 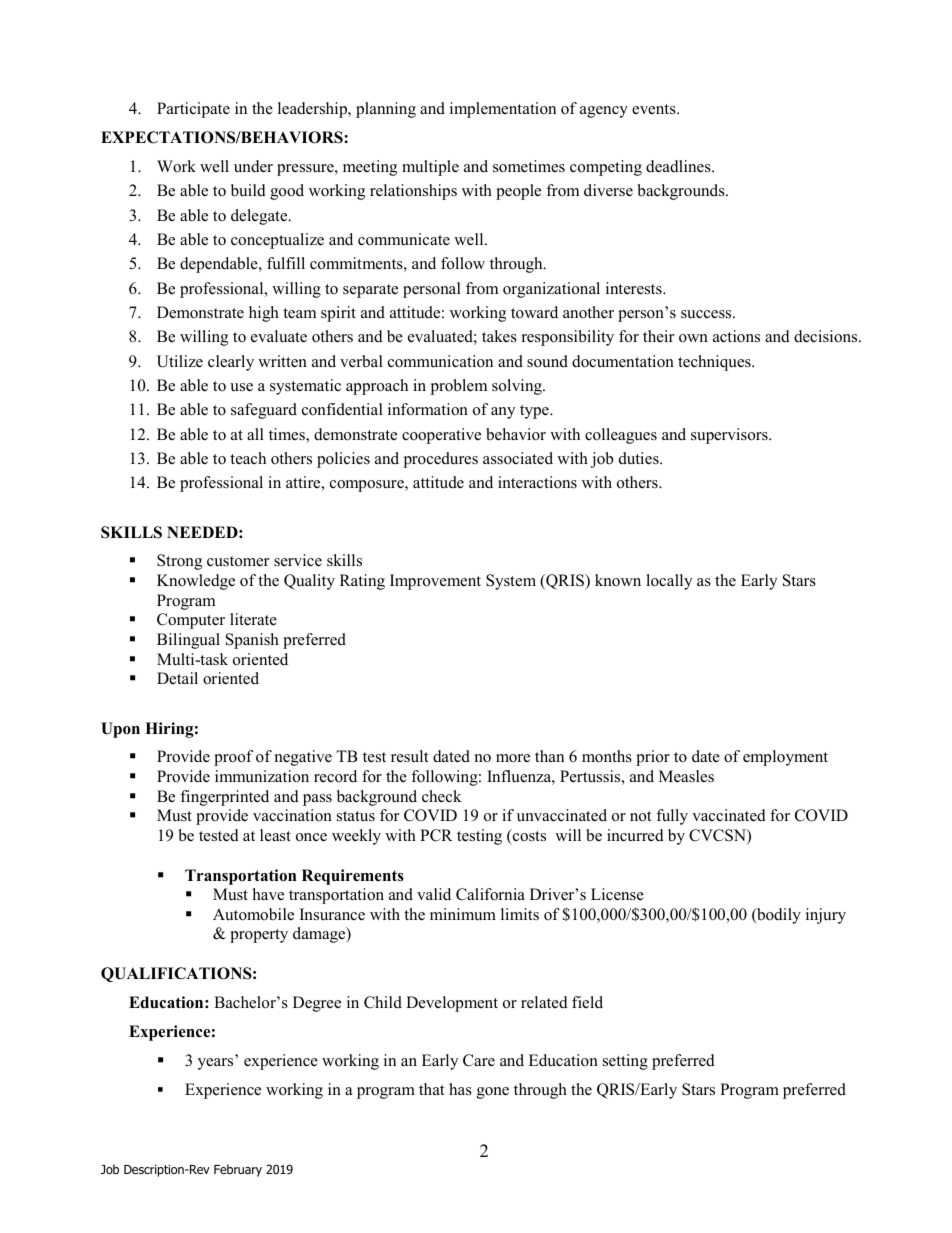 I want to click on February, so click(x=238, y=1170).
